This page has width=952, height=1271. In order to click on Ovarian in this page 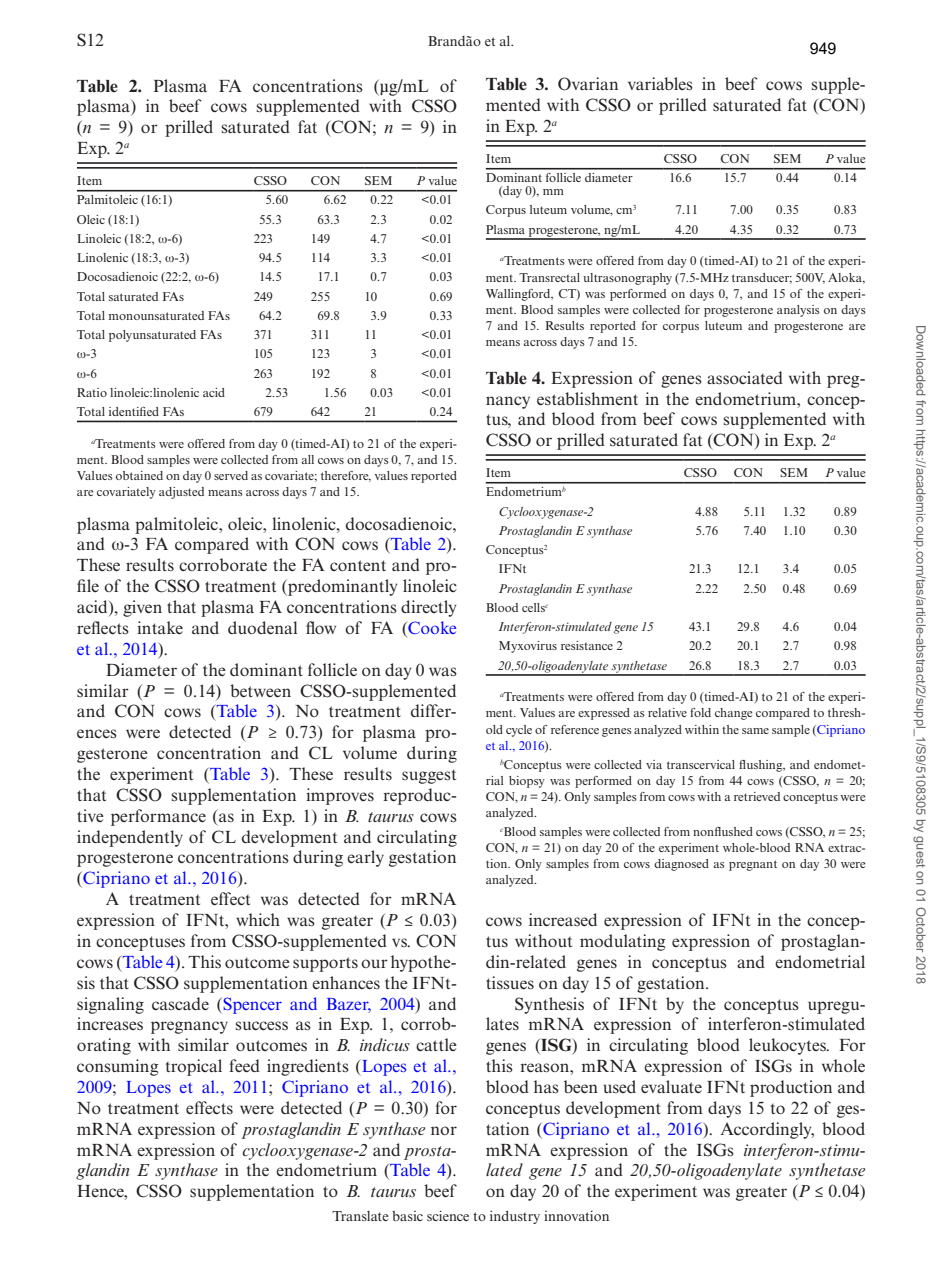, I will do `click(588, 84)`.
